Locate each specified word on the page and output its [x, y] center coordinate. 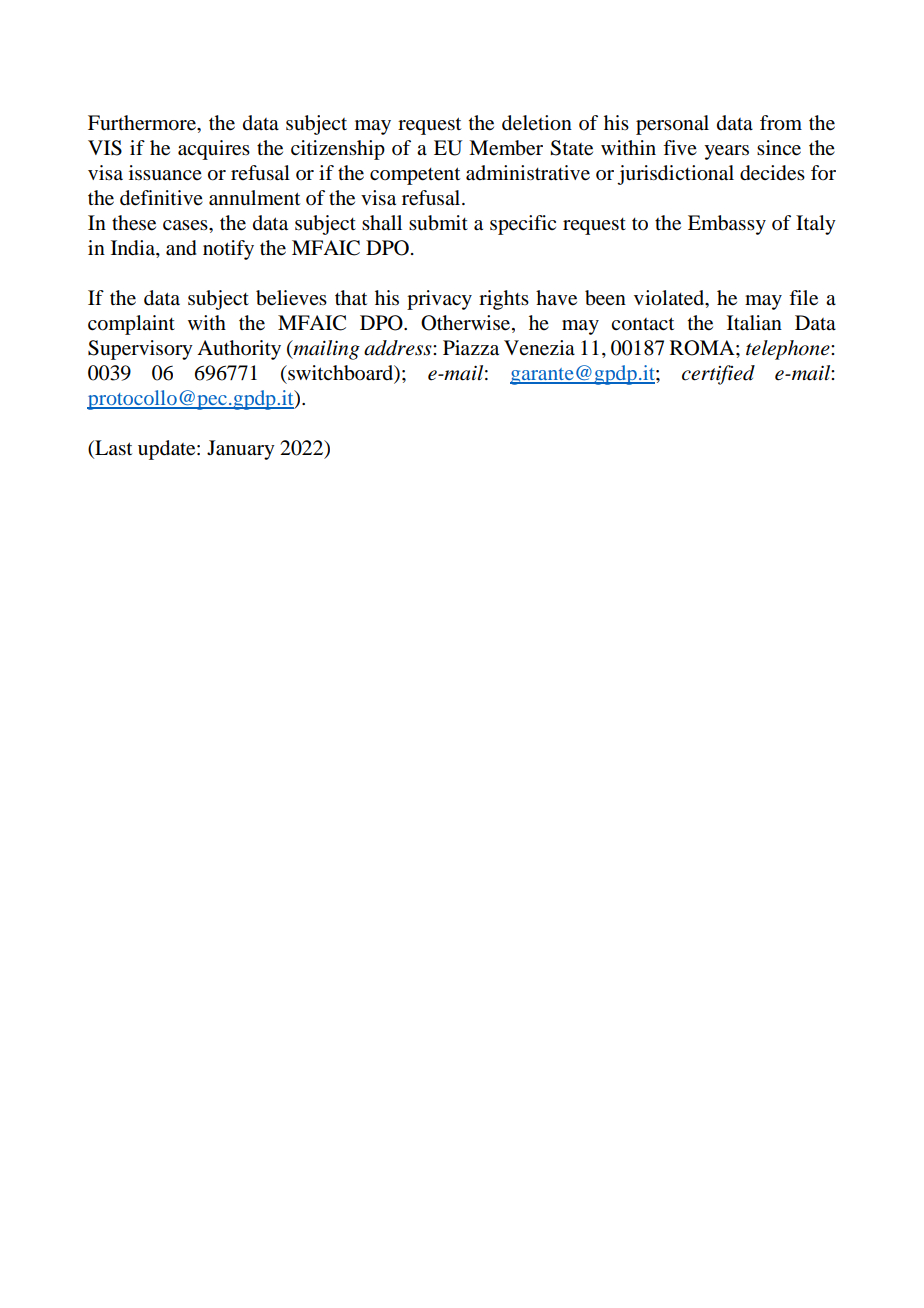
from [781, 123]
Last [112, 449]
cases [186, 225]
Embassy [727, 225]
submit [438, 223]
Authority [239, 350]
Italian [754, 323]
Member [506, 148]
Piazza [471, 348]
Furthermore [143, 123]
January [241, 450]
